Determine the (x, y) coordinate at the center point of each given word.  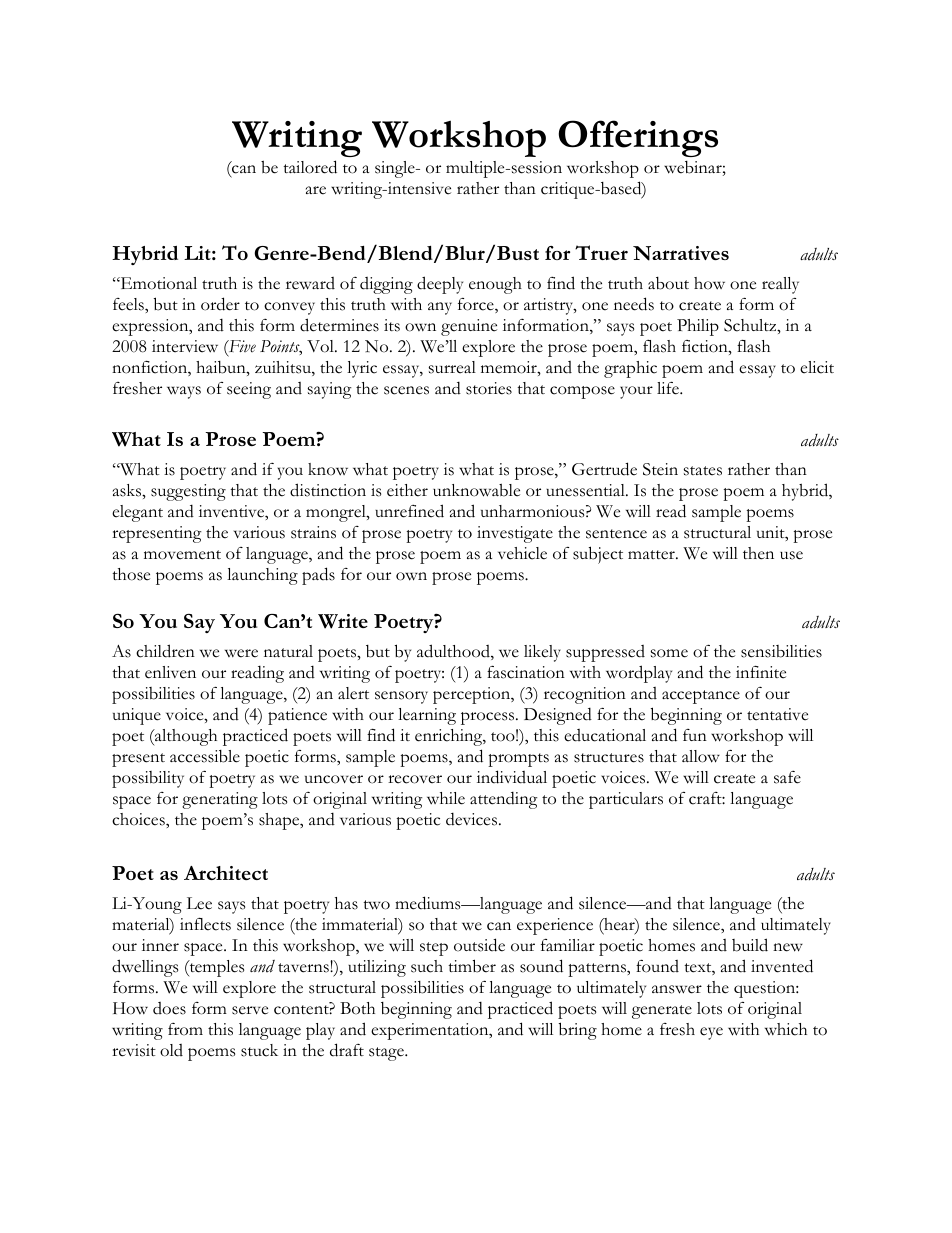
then (758, 553)
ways (184, 392)
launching (262, 576)
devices (471, 819)
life (669, 388)
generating (220, 800)
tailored (310, 167)
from (185, 1029)
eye (711, 1033)
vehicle (522, 553)
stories (489, 388)
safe (787, 777)
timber (472, 966)
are (316, 190)
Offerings (638, 138)
